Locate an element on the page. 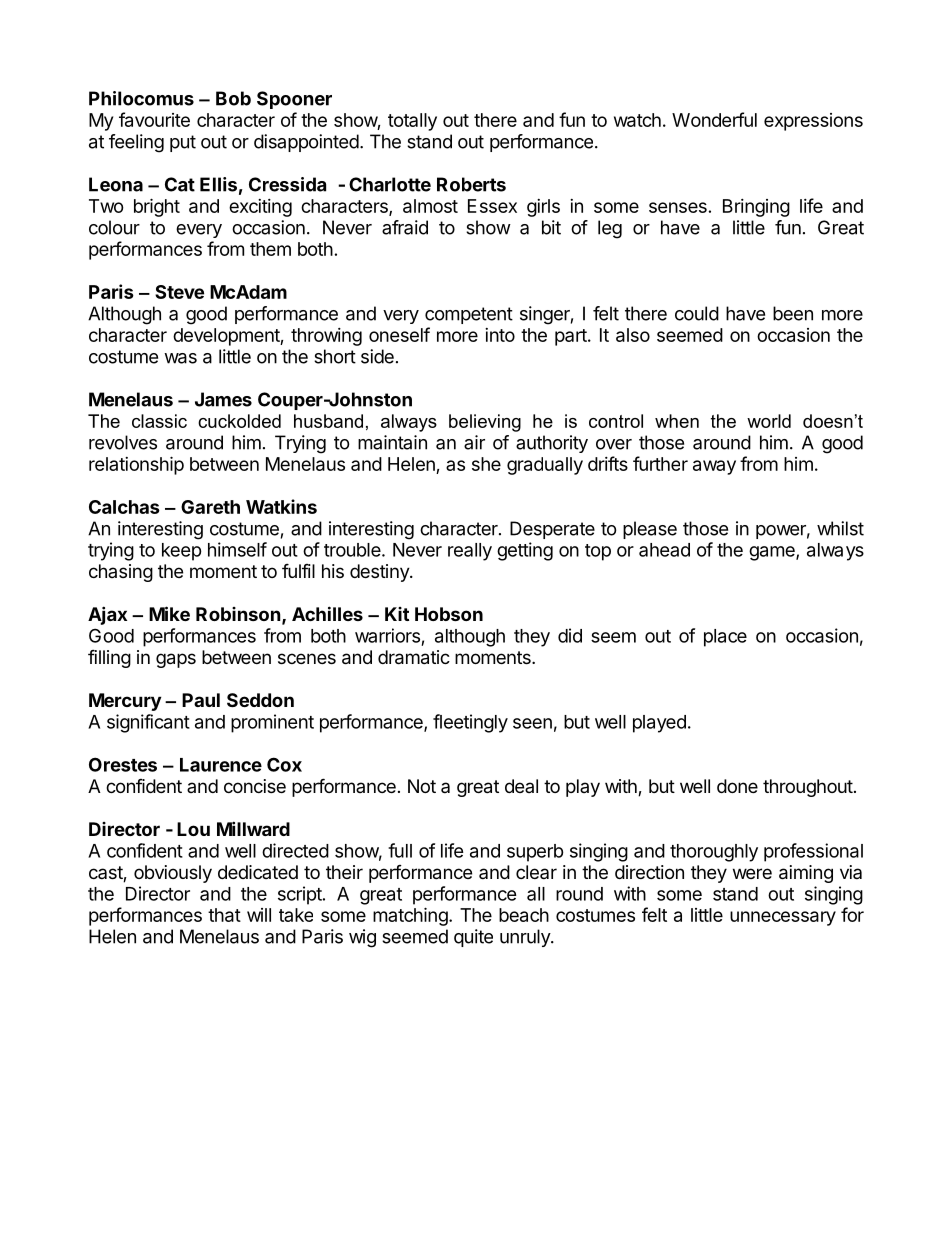 This document has width=952, height=1233. whilst is located at coordinates (840, 528).
